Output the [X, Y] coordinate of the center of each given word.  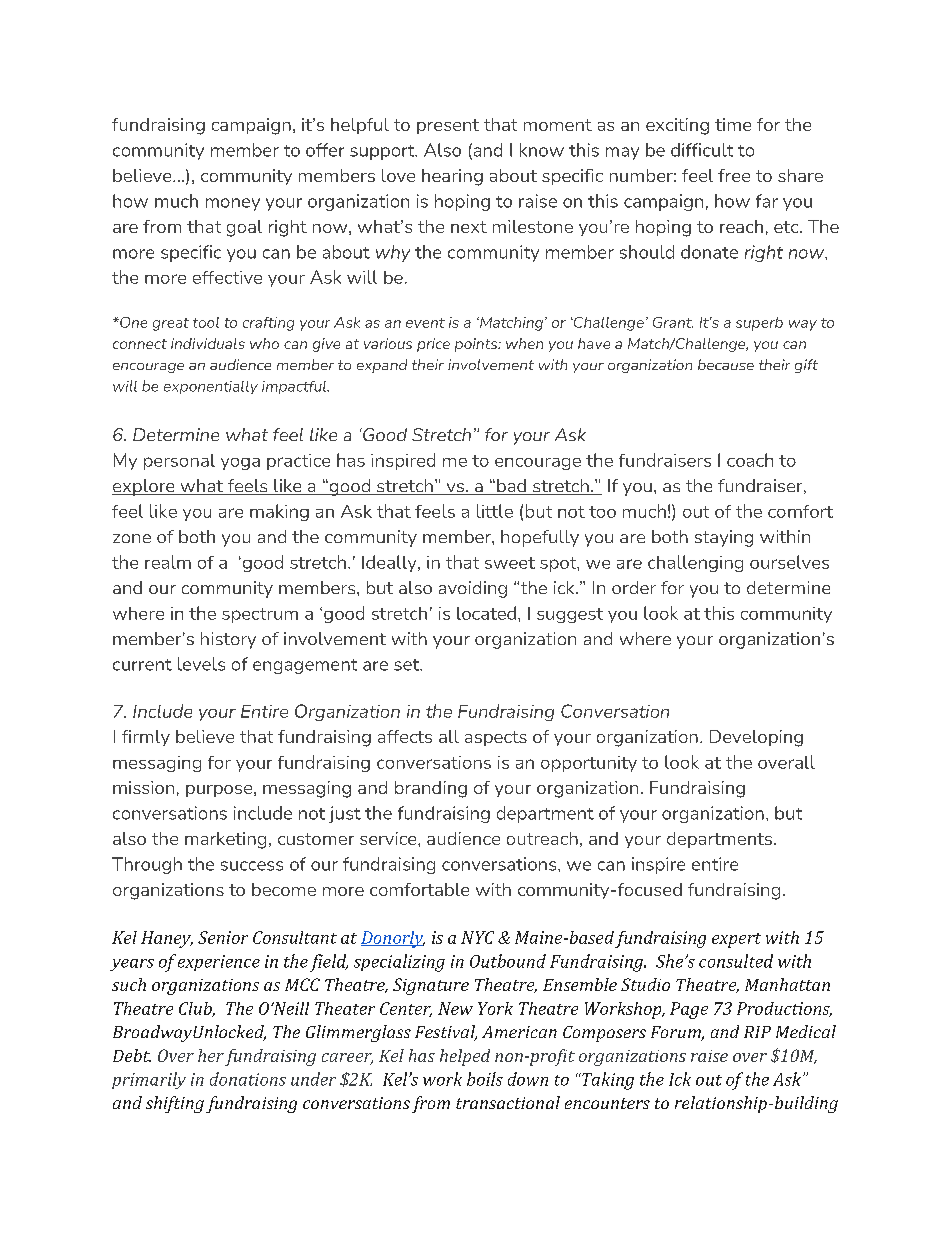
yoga [240, 464]
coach [750, 460]
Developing [756, 738]
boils [485, 1079]
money [233, 204]
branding [431, 789]
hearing [452, 177]
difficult [702, 150]
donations [248, 1079]
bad [511, 487]
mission [143, 787]
